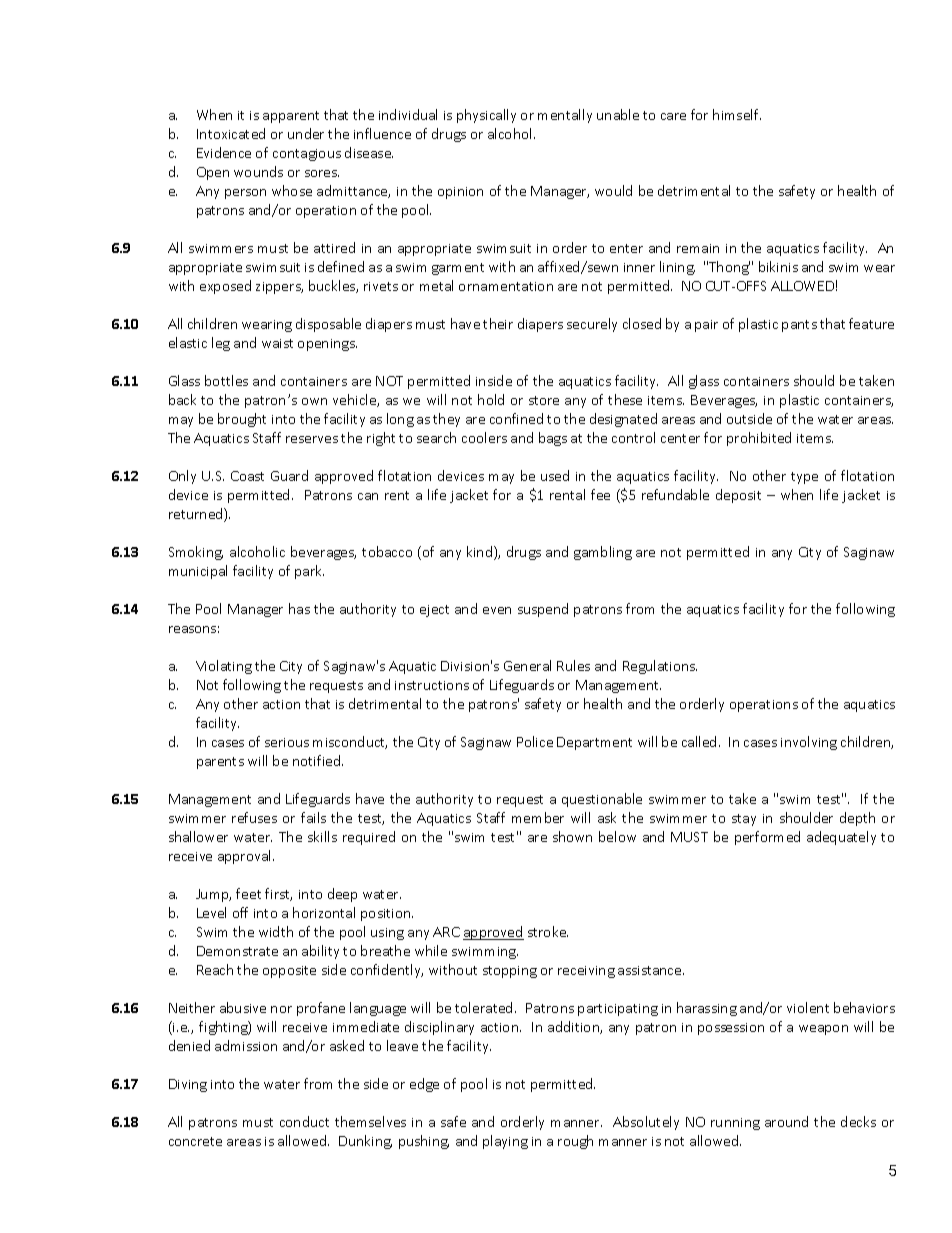 This document has width=952, height=1233. What do you see at coordinates (565, 116) in the document?
I see `mentally` at bounding box center [565, 116].
